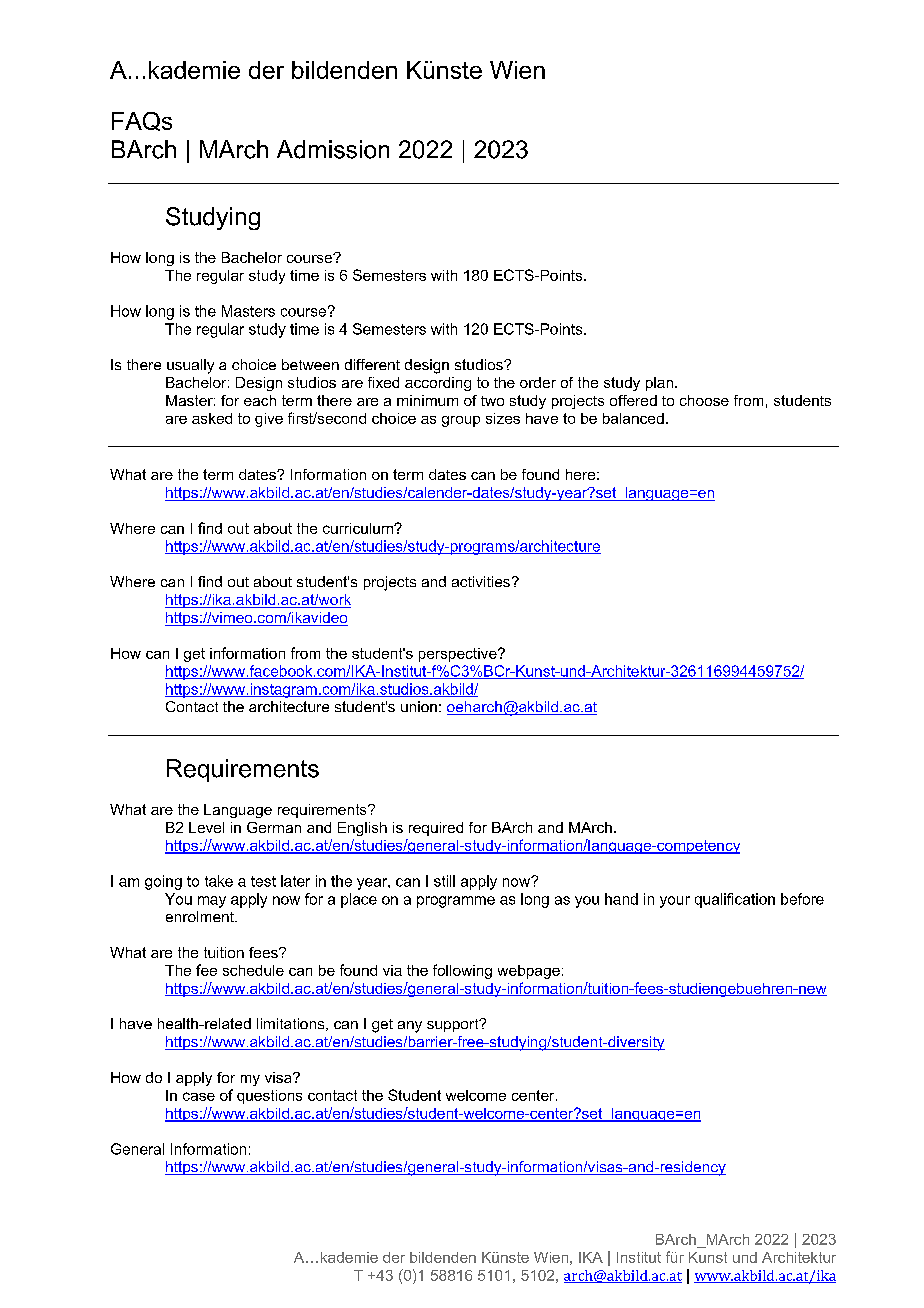 This page has width=924, height=1308. What do you see at coordinates (461, 421) in the page?
I see `group` at bounding box center [461, 421].
